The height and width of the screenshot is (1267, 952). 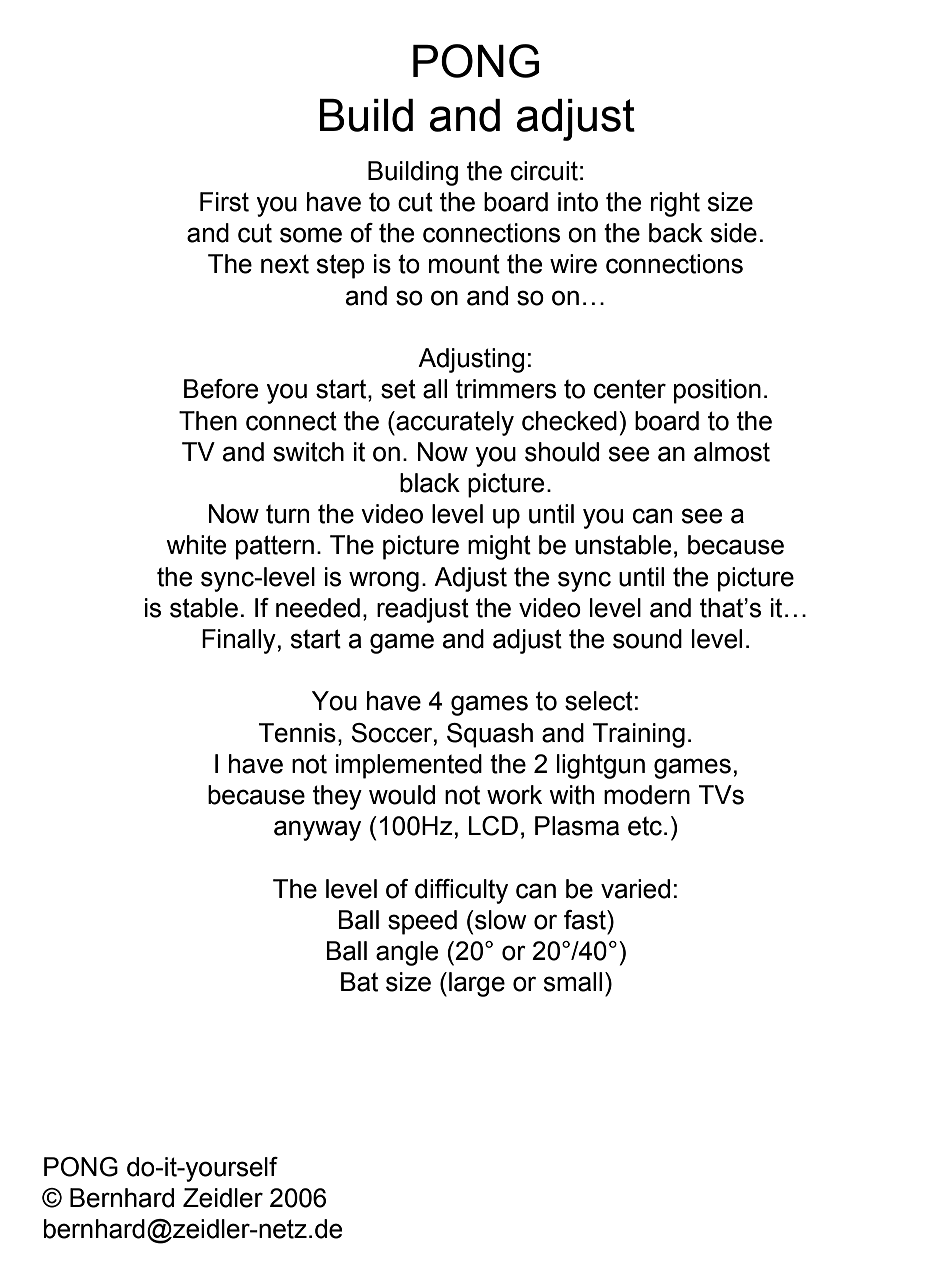 I want to click on Tennis, so click(x=297, y=733).
